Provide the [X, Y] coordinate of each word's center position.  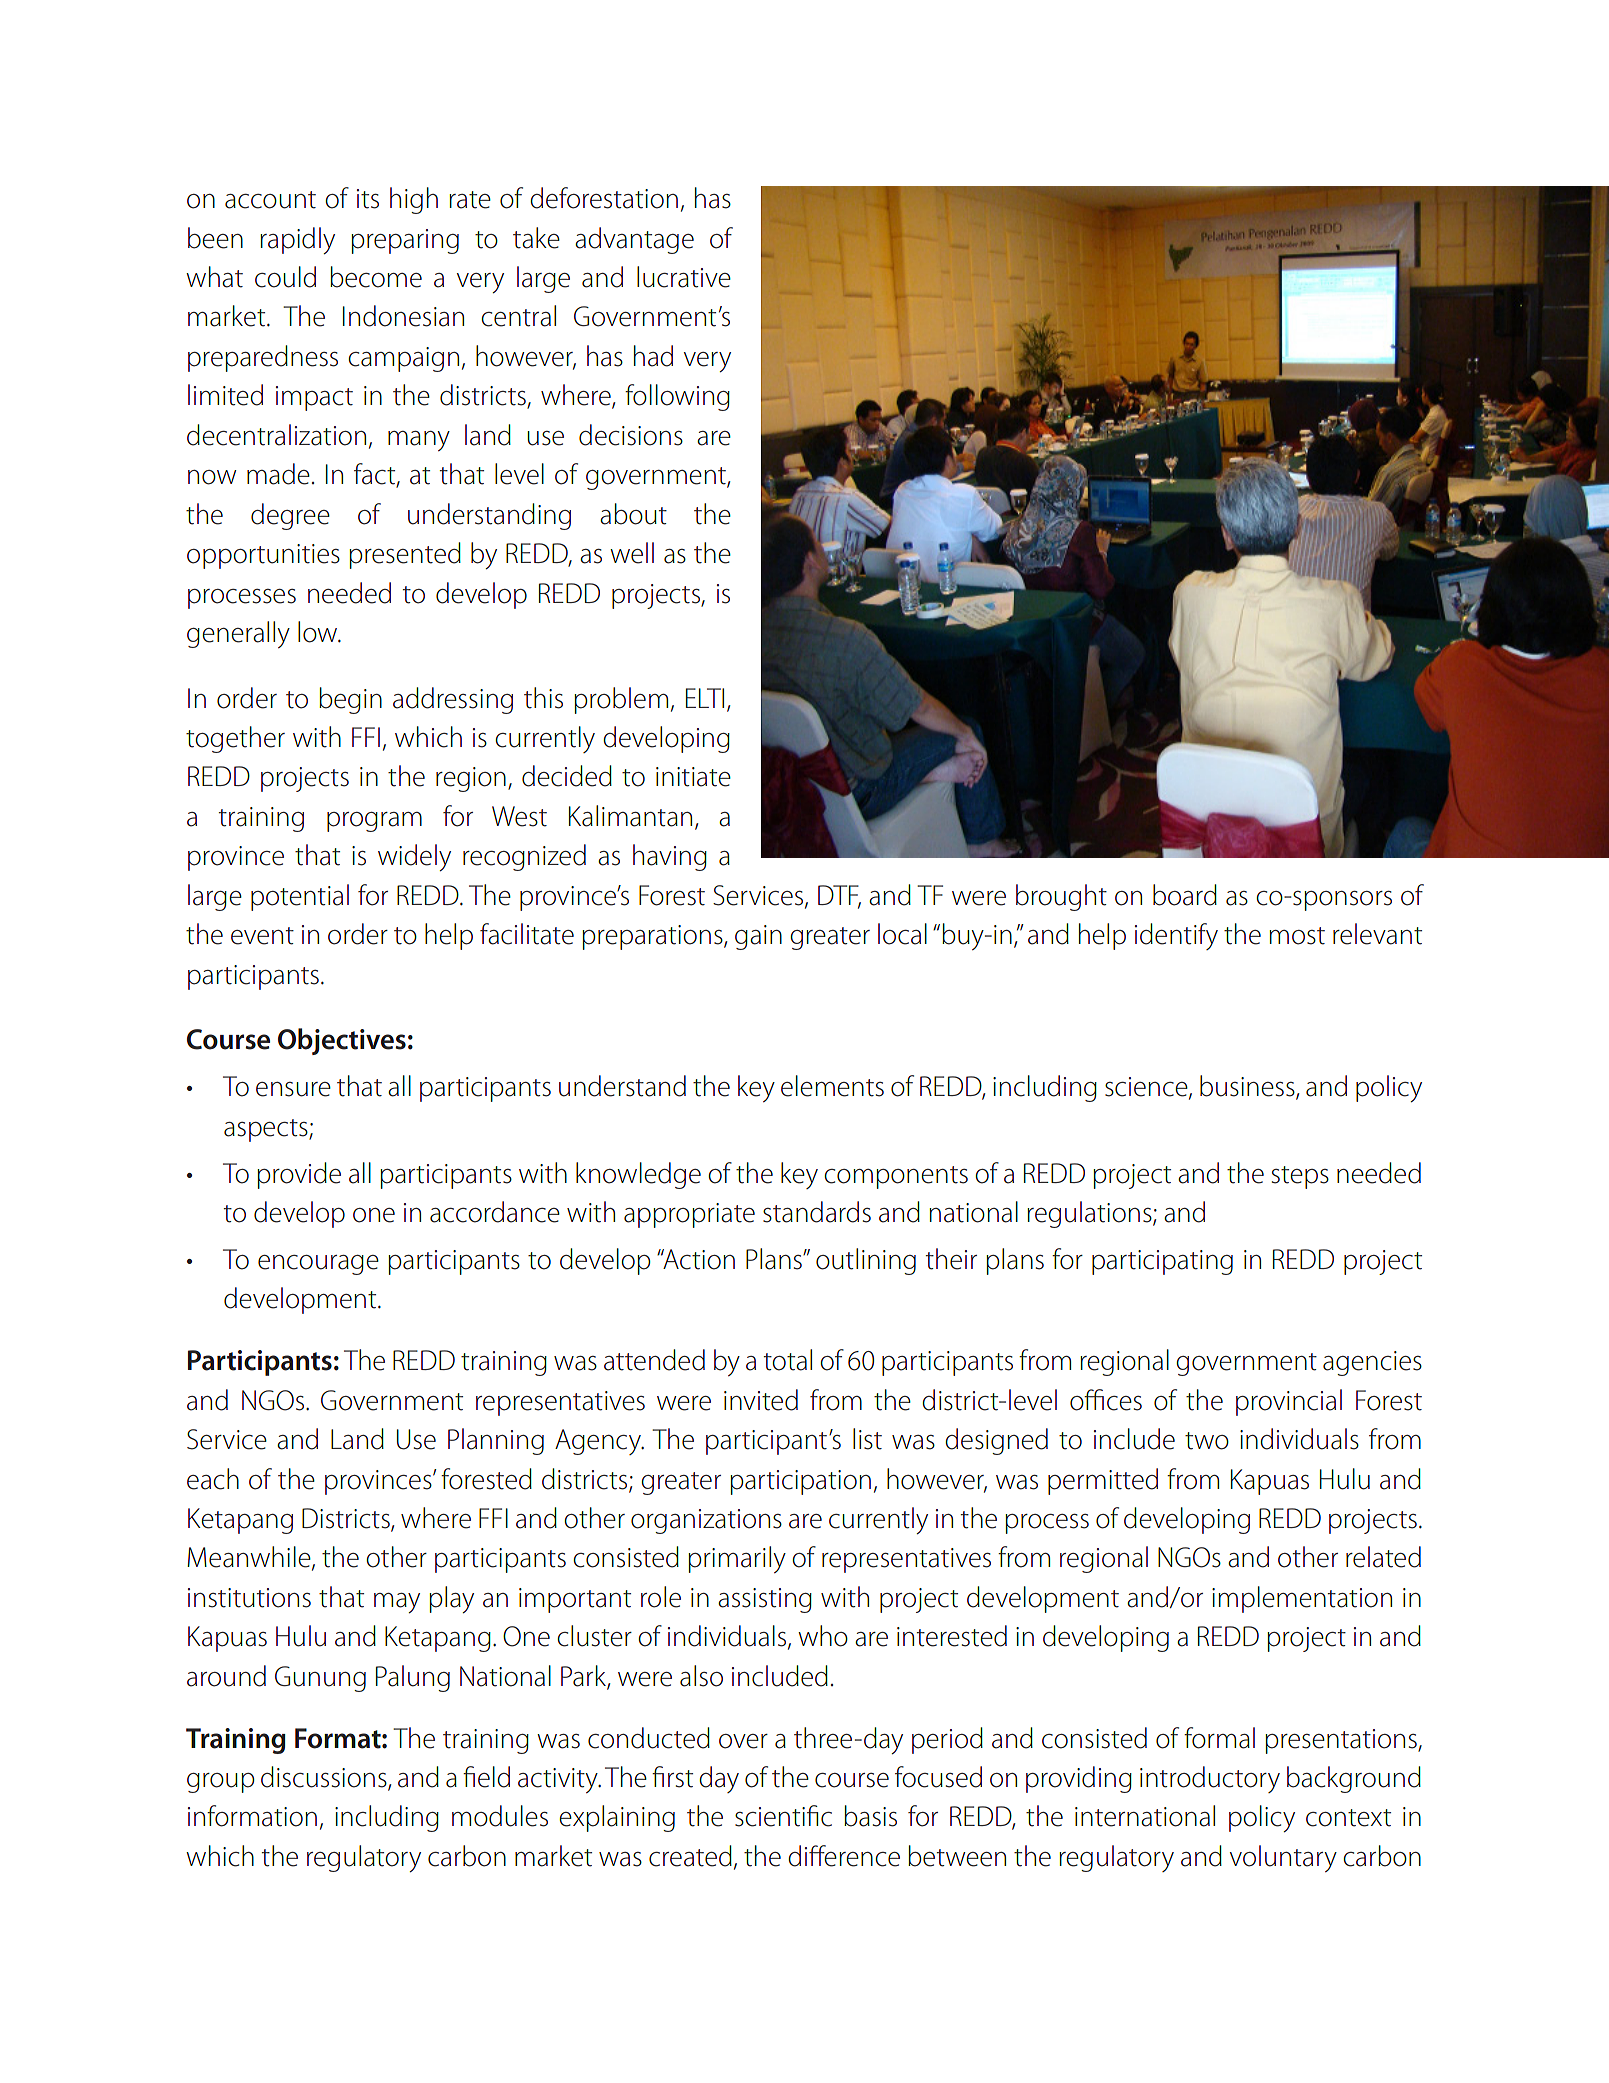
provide [299, 1175]
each [213, 1479]
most [1297, 936]
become [376, 277]
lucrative [684, 277]
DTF [839, 896]
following [677, 397]
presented [405, 555]
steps [1300, 1177]
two [1207, 1441]
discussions [325, 1778]
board [1185, 895]
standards [817, 1212]
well [632, 553]
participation [800, 1482]
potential [300, 897]
